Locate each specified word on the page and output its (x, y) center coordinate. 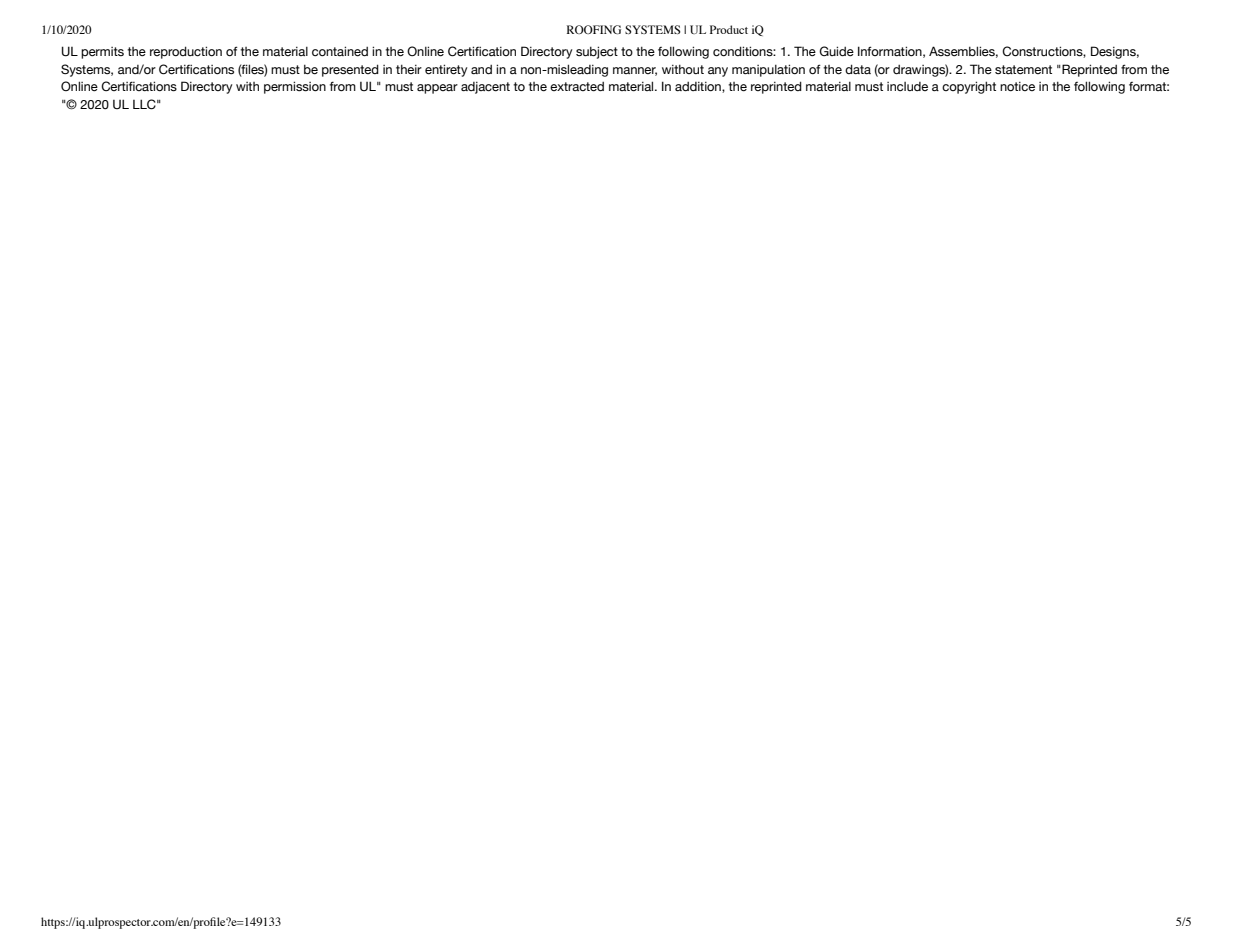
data (858, 69)
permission (295, 87)
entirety (446, 70)
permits (102, 53)
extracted (577, 87)
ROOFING (594, 29)
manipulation (768, 70)
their (409, 69)
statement (1023, 70)
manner (635, 71)
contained (340, 51)
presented (350, 70)
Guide (836, 51)
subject (597, 52)
